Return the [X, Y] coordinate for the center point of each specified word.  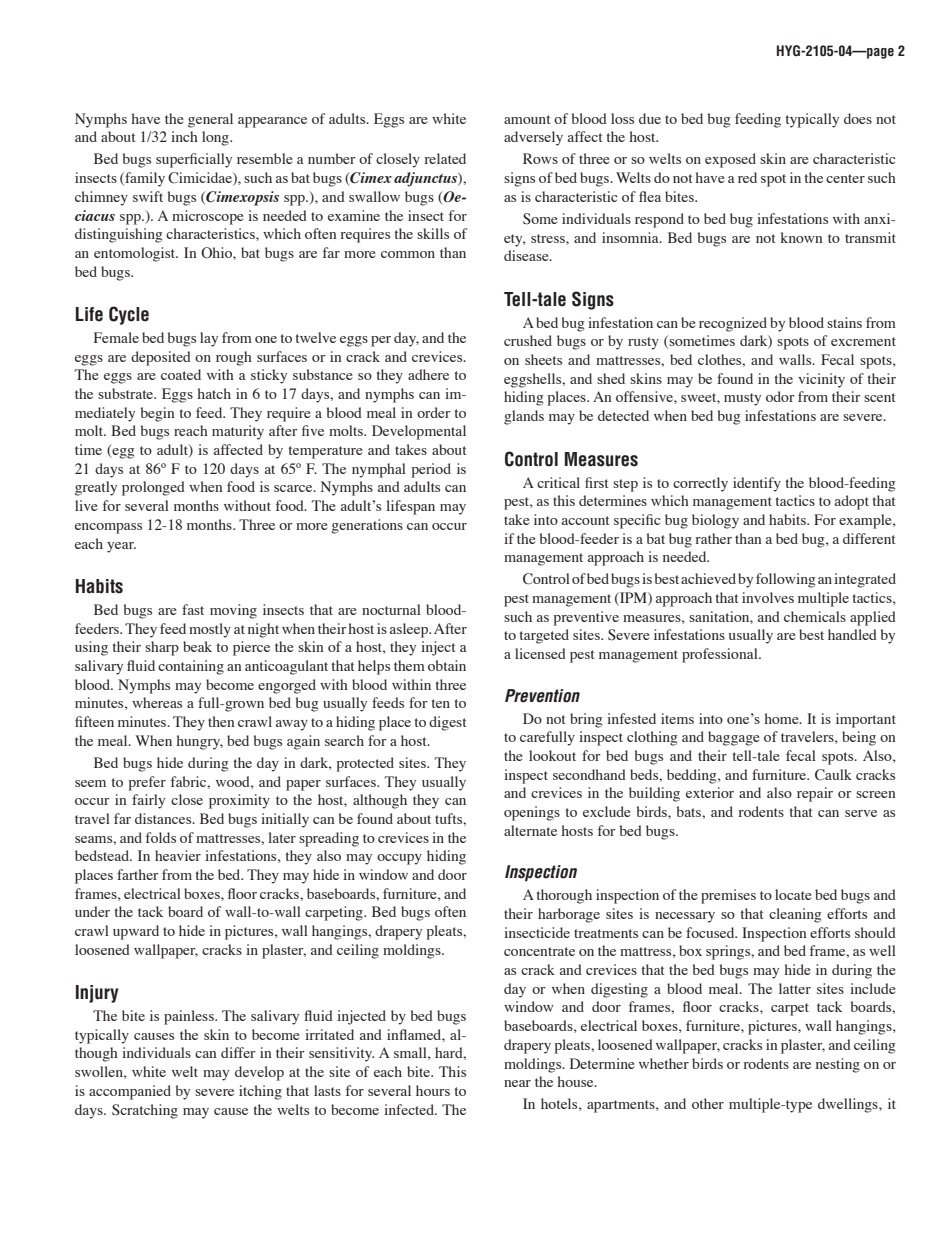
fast [193, 609]
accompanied [130, 1092]
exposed [730, 160]
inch [184, 136]
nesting [838, 1065]
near [517, 1083]
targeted [544, 636]
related [445, 158]
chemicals [815, 616]
